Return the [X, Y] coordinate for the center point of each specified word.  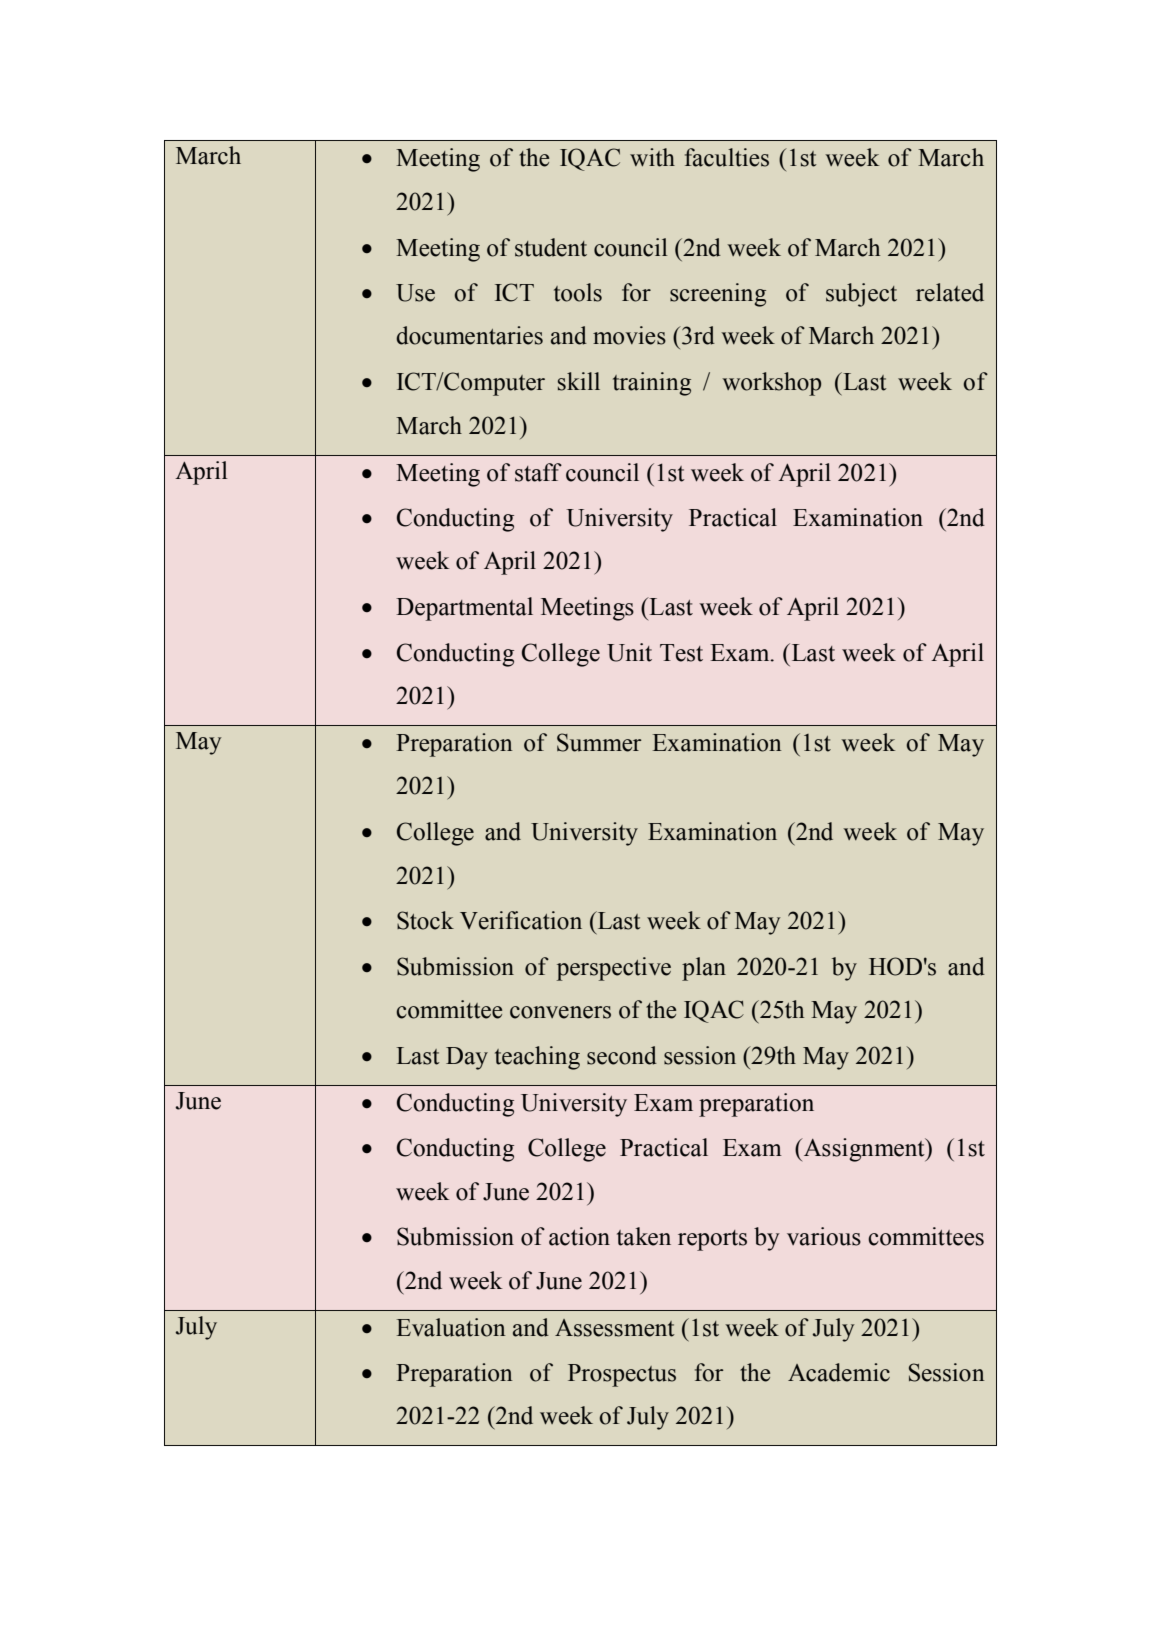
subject [861, 295]
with [652, 157]
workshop [771, 384]
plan [704, 969]
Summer [599, 742]
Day [467, 1058]
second [622, 1055]
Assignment [864, 1150]
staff [538, 472]
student [551, 247]
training [652, 384]
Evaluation [451, 1327]
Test [681, 653]
